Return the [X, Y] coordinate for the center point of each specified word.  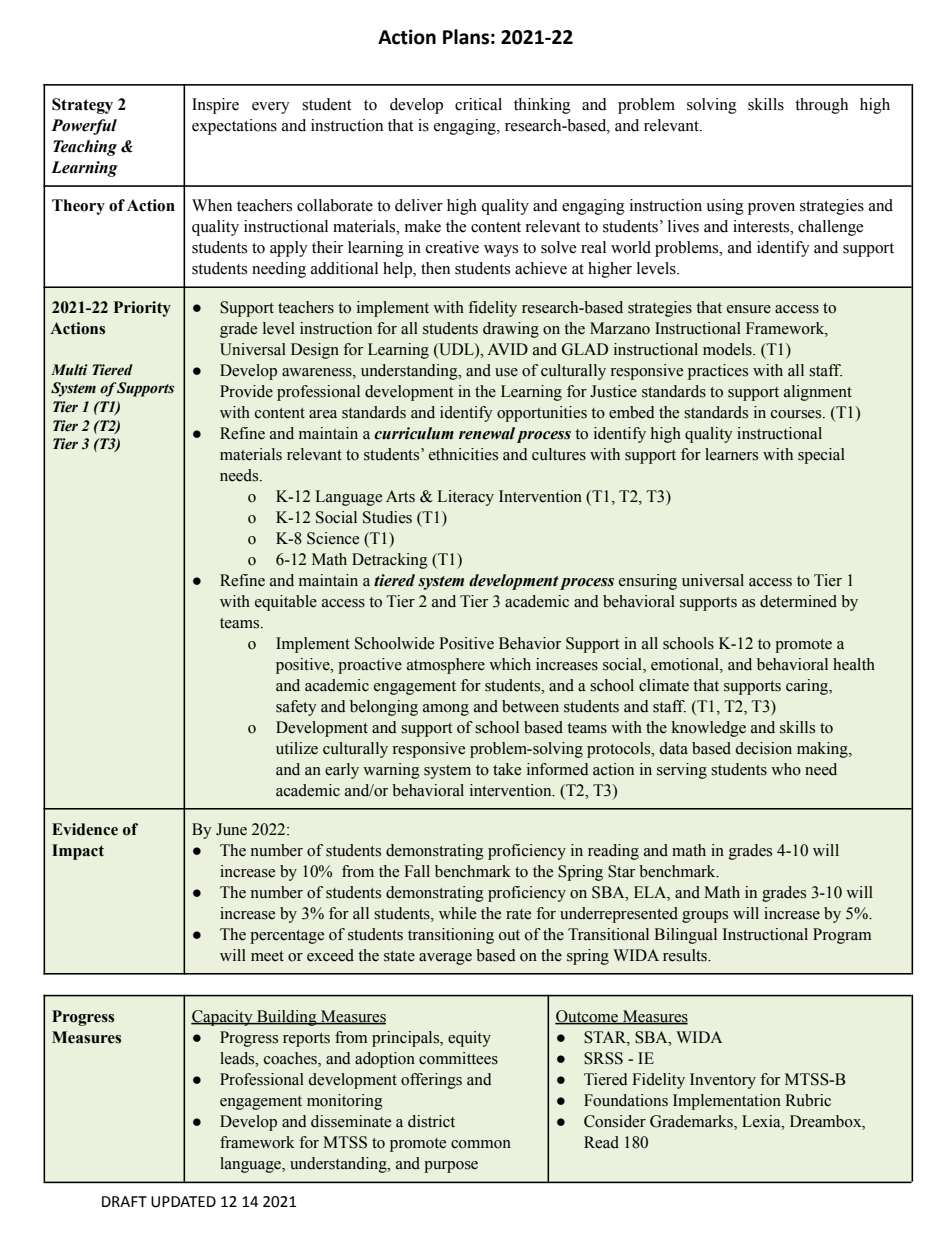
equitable [286, 603]
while [457, 913]
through [821, 106]
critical [478, 104]
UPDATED [183, 1202]
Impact [78, 852]
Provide [246, 391]
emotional [686, 665]
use [506, 372]
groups [705, 917]
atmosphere [446, 666]
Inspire [215, 106]
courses [797, 414]
